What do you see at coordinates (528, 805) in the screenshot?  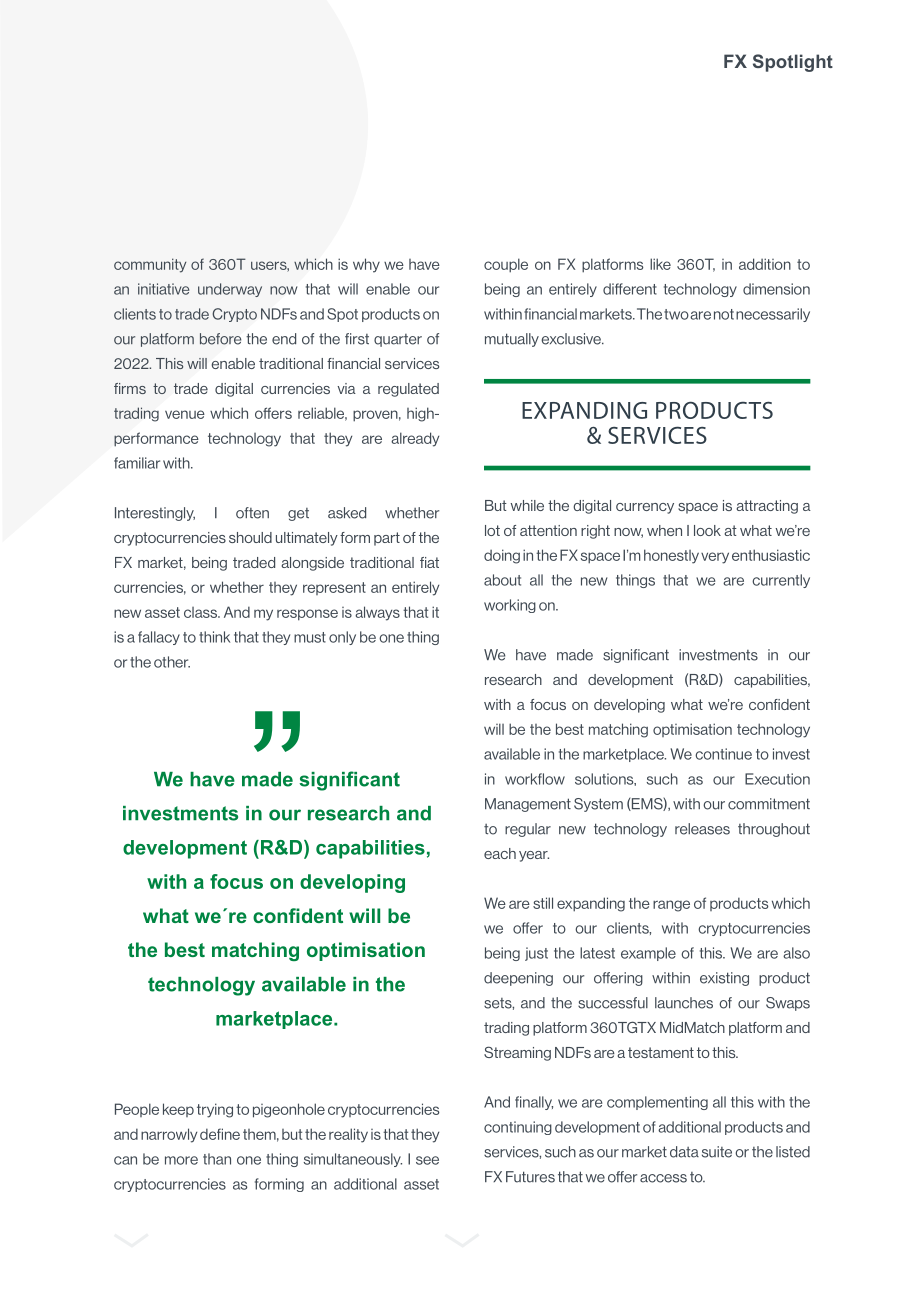 I see `Management` at bounding box center [528, 805].
